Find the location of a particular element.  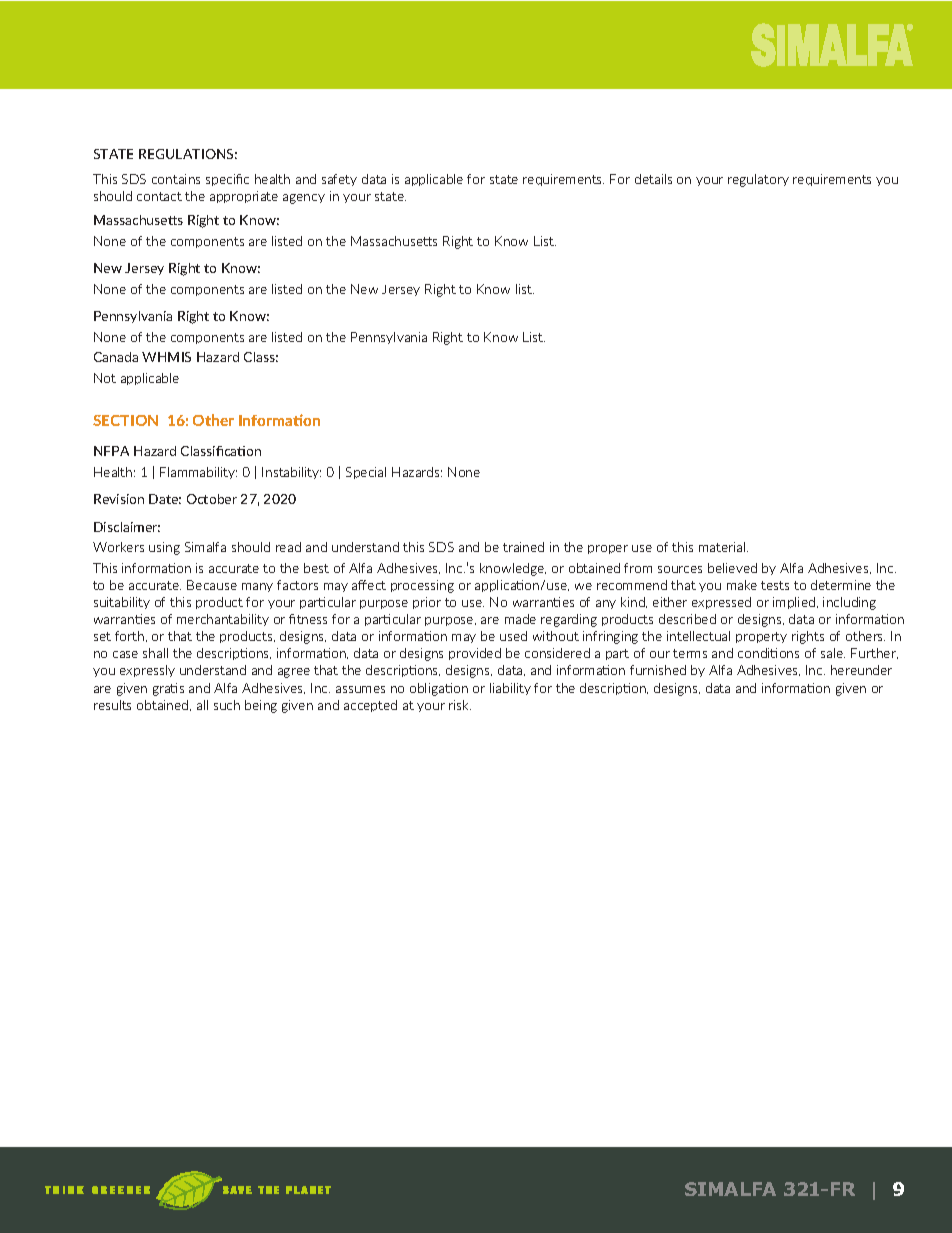

liability is located at coordinates (510, 689).
